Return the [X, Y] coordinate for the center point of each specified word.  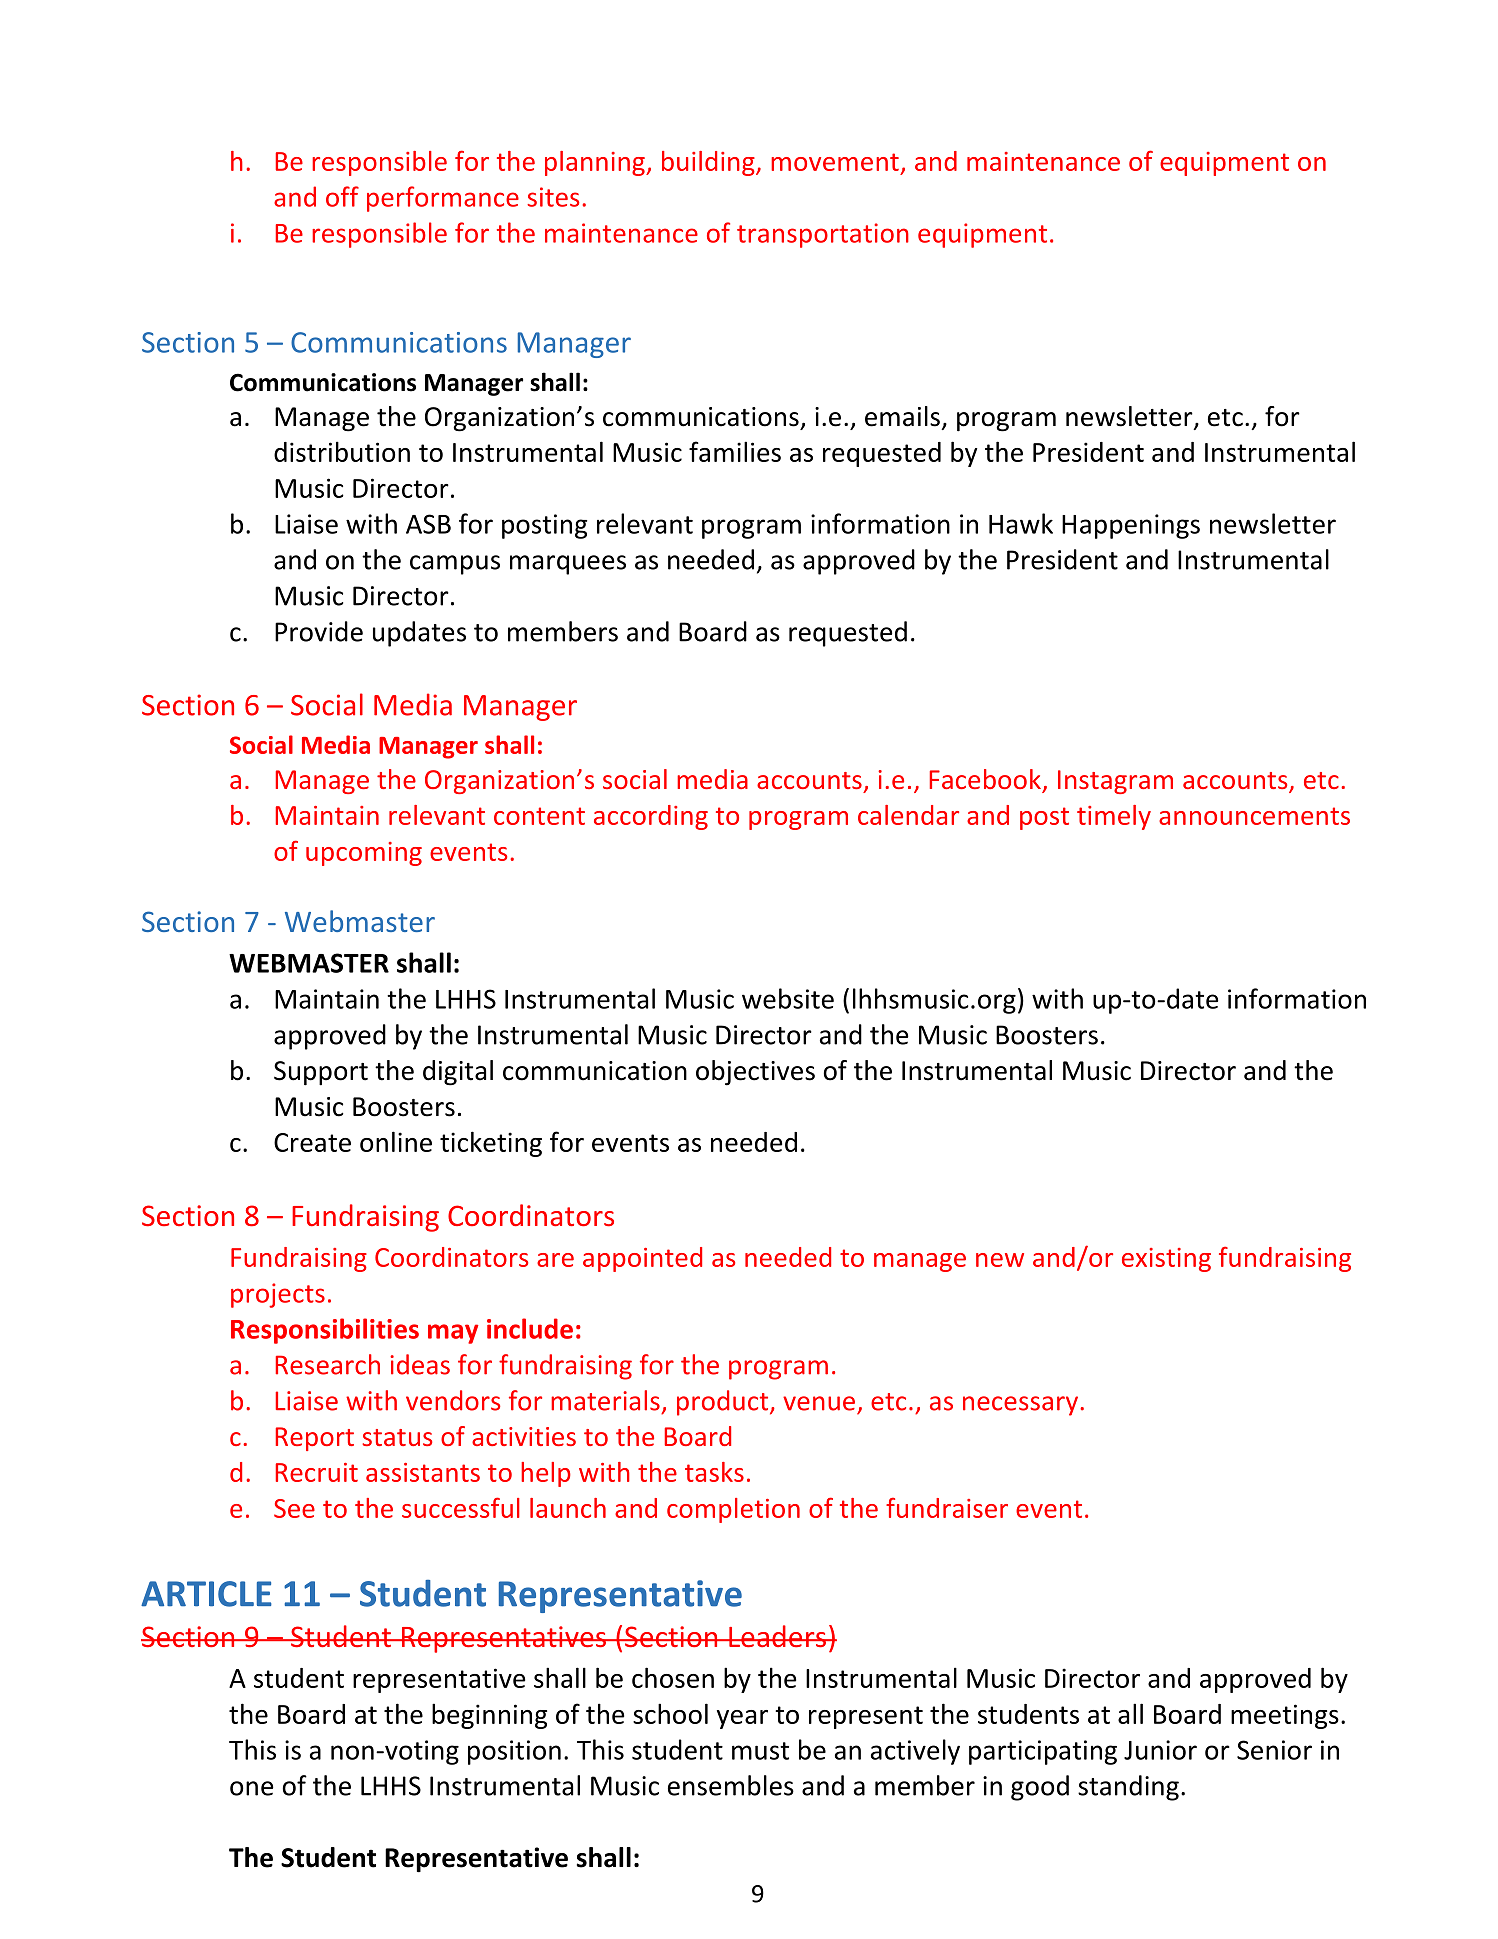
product [724, 1403]
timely [1114, 817]
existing [1166, 1260]
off [342, 196]
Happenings [1131, 526]
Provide [319, 631]
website [788, 998]
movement [835, 162]
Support [321, 1073]
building [709, 163]
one [252, 1788]
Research [328, 1364]
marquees [568, 565]
